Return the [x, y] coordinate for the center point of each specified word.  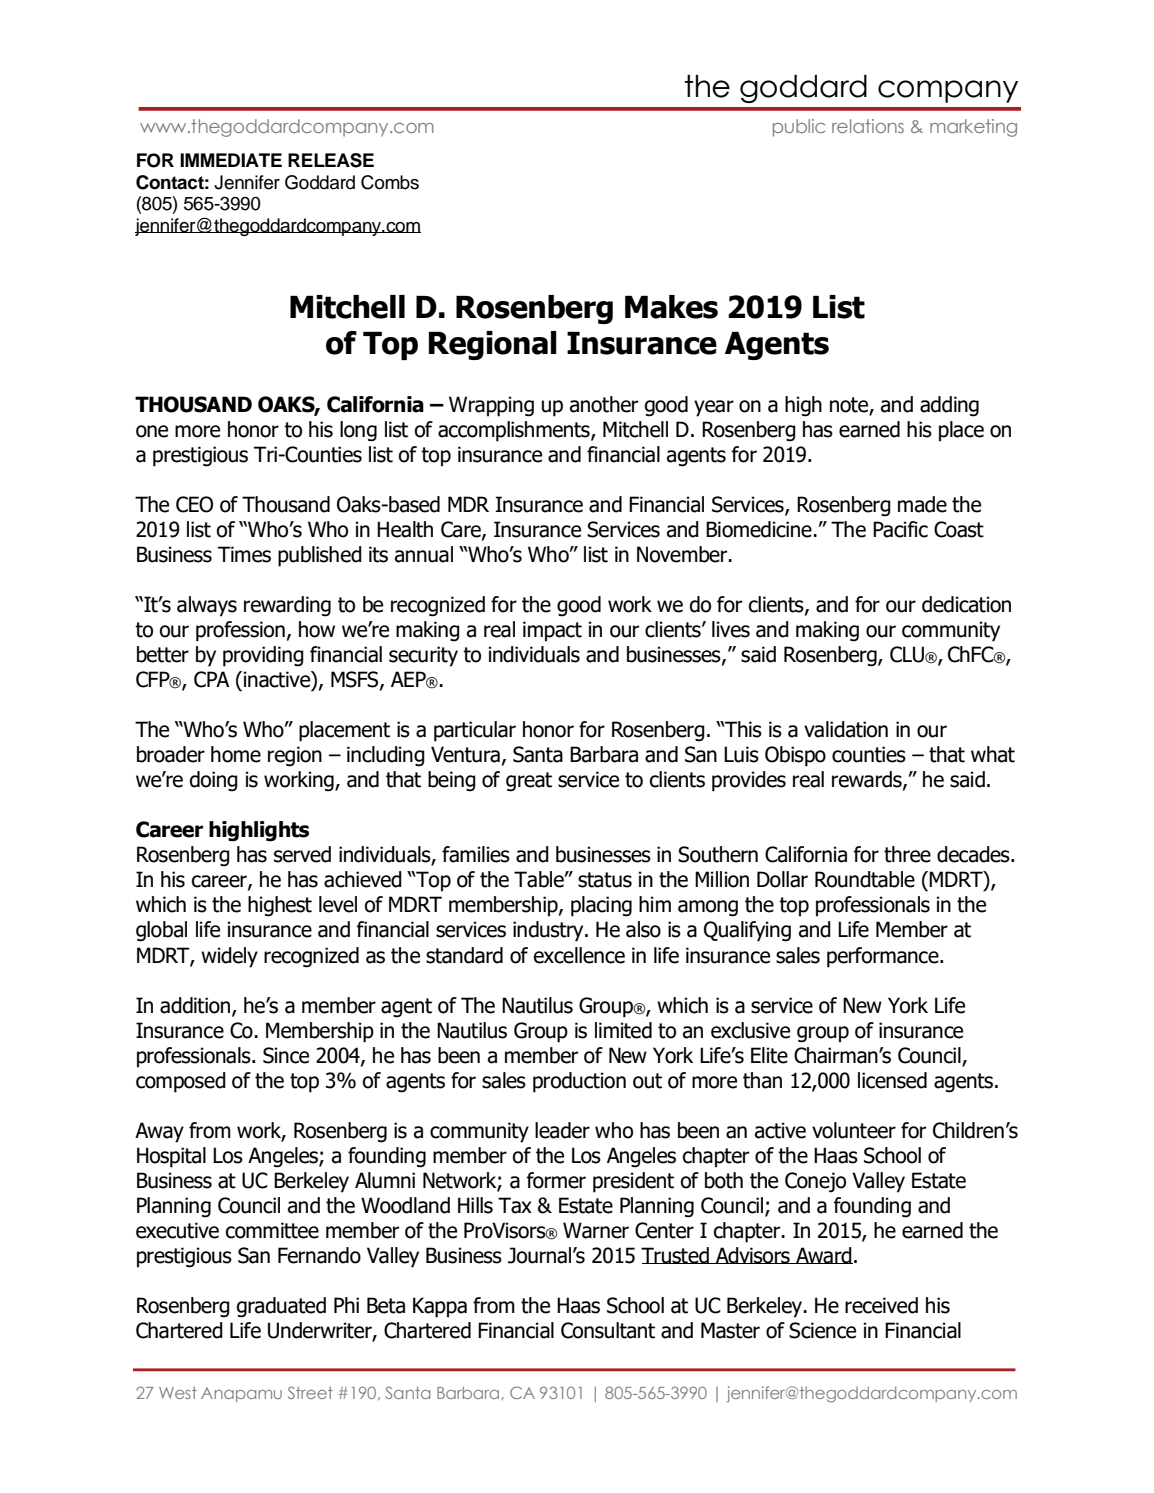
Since [286, 1055]
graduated [281, 1307]
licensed [892, 1080]
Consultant [608, 1330]
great [529, 782]
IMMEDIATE [231, 160]
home [236, 754]
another [604, 404]
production [579, 1082]
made [922, 504]
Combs [390, 182]
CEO [194, 504]
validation [846, 729]
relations [868, 126]
